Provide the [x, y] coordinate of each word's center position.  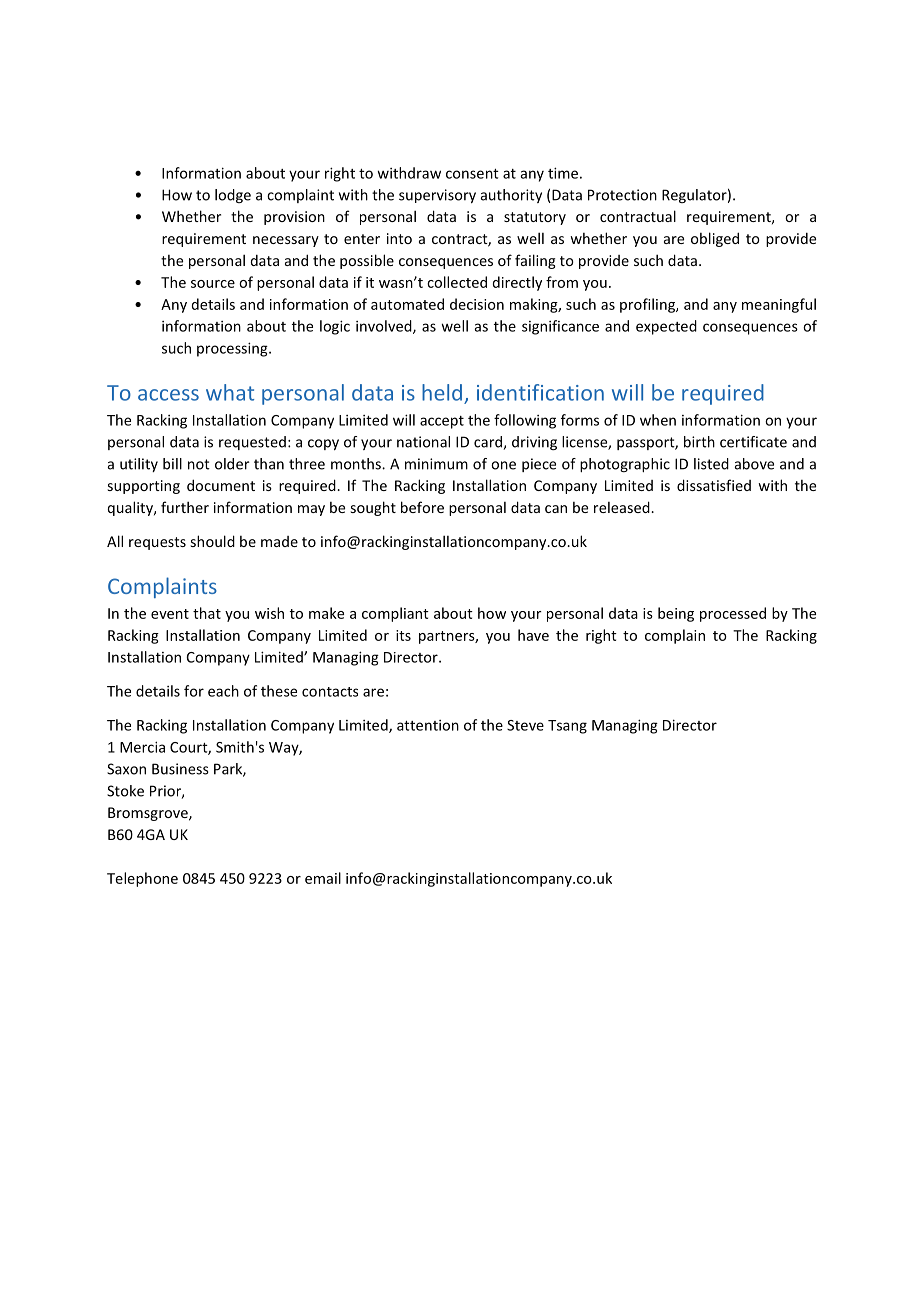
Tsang [567, 727]
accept [442, 422]
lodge [233, 196]
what [230, 392]
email [323, 878]
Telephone [142, 879]
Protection [622, 195]
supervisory [437, 196]
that [207, 613]
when [658, 420]
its [403, 635]
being [676, 614]
